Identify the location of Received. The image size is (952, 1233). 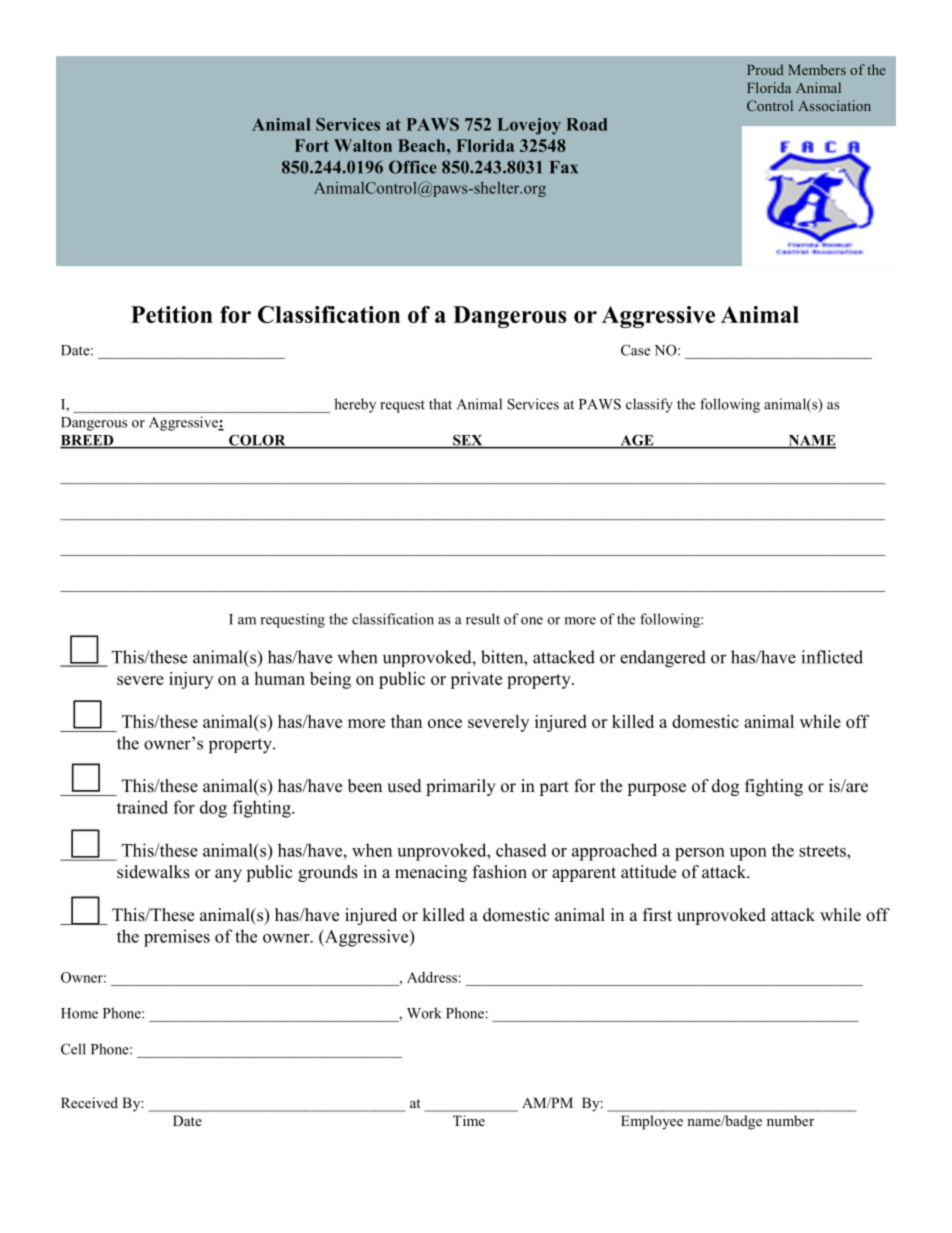
(89, 1102).
